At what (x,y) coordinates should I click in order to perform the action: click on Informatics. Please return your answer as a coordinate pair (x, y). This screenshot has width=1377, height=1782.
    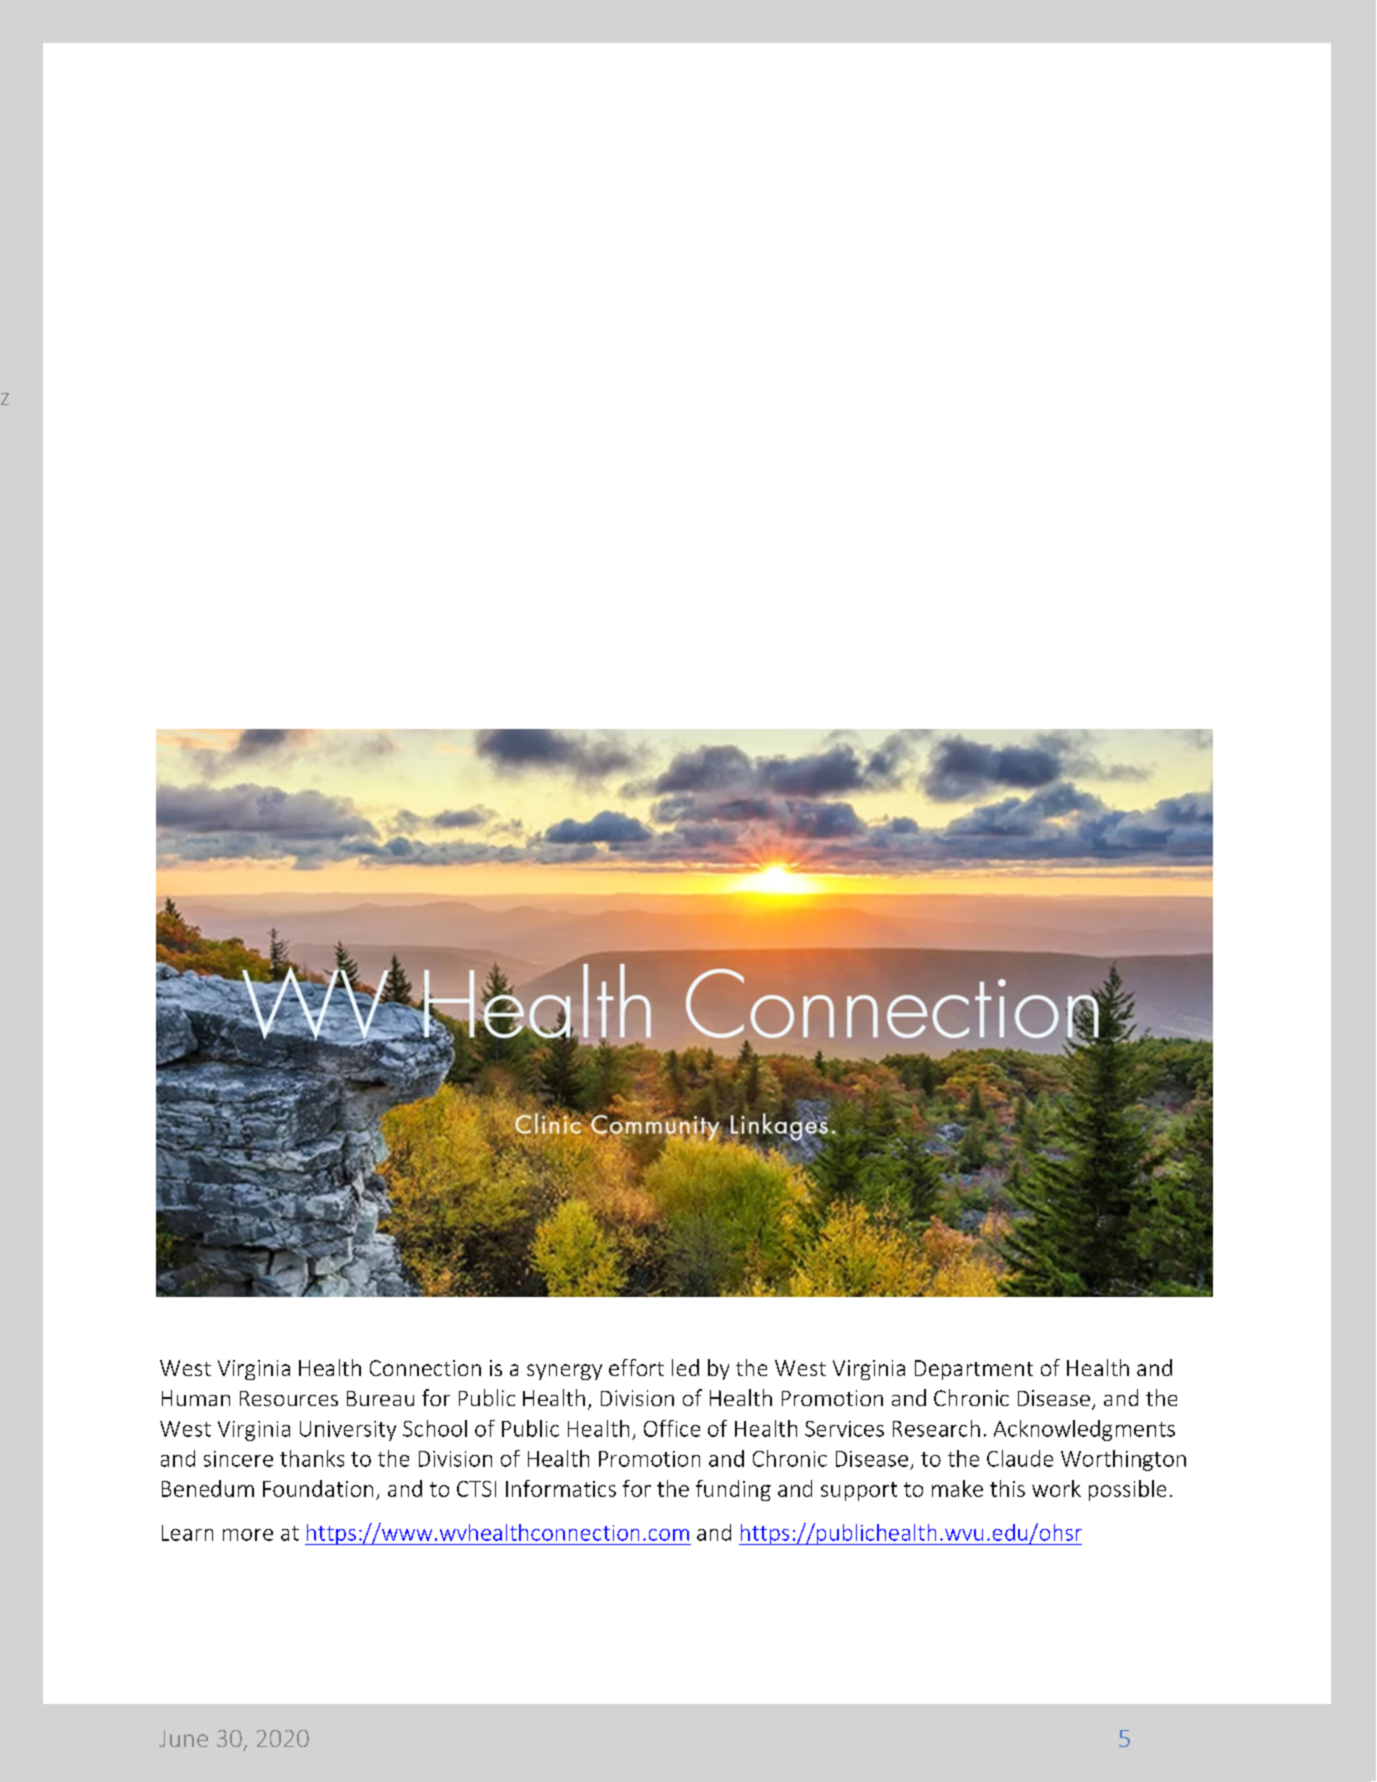
    Looking at the image, I should click on (561, 1488).
